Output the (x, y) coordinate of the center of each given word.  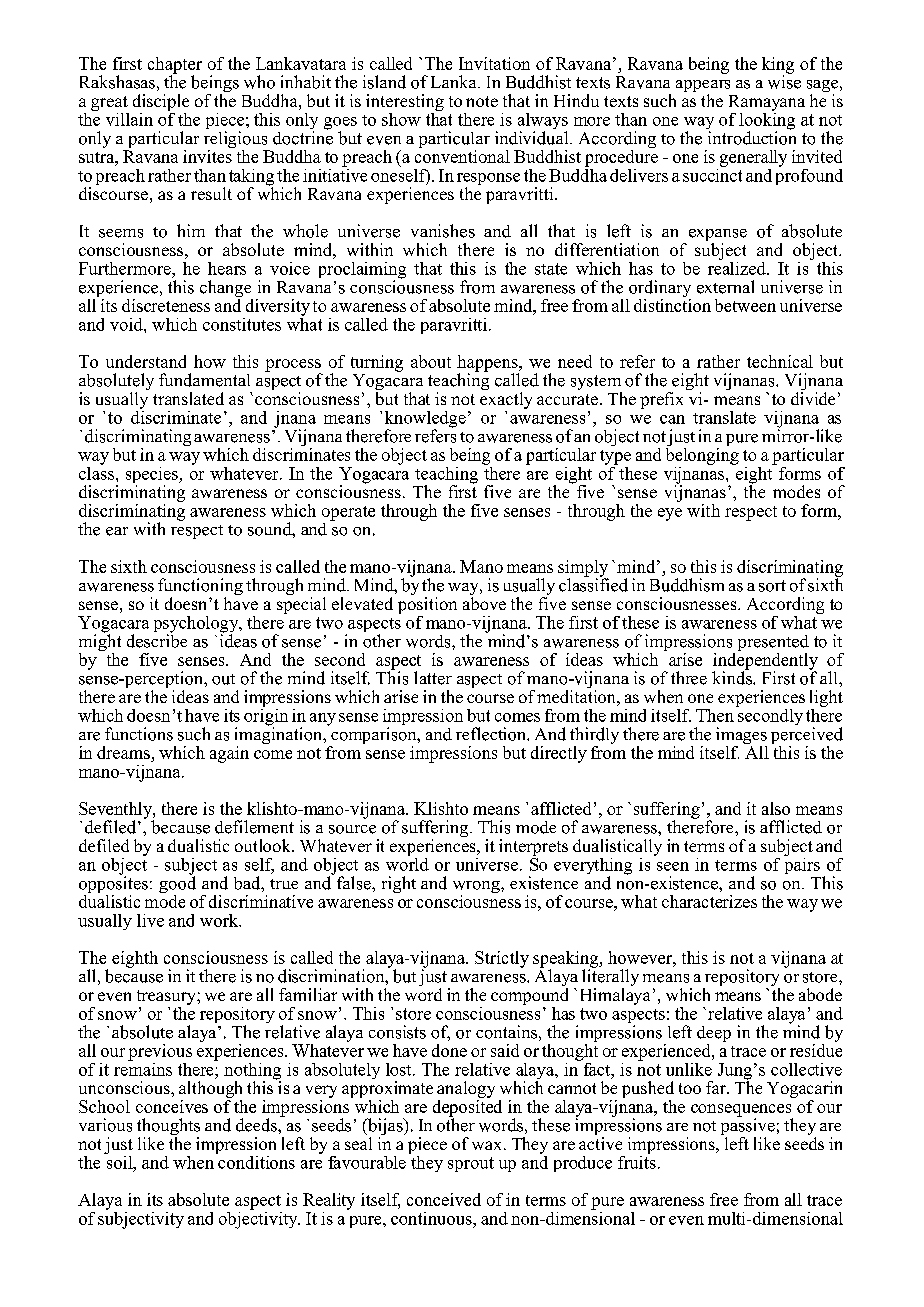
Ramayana (767, 103)
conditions (255, 1161)
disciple (161, 102)
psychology (197, 625)
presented (773, 644)
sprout (471, 1164)
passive (748, 1127)
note (482, 101)
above (484, 602)
